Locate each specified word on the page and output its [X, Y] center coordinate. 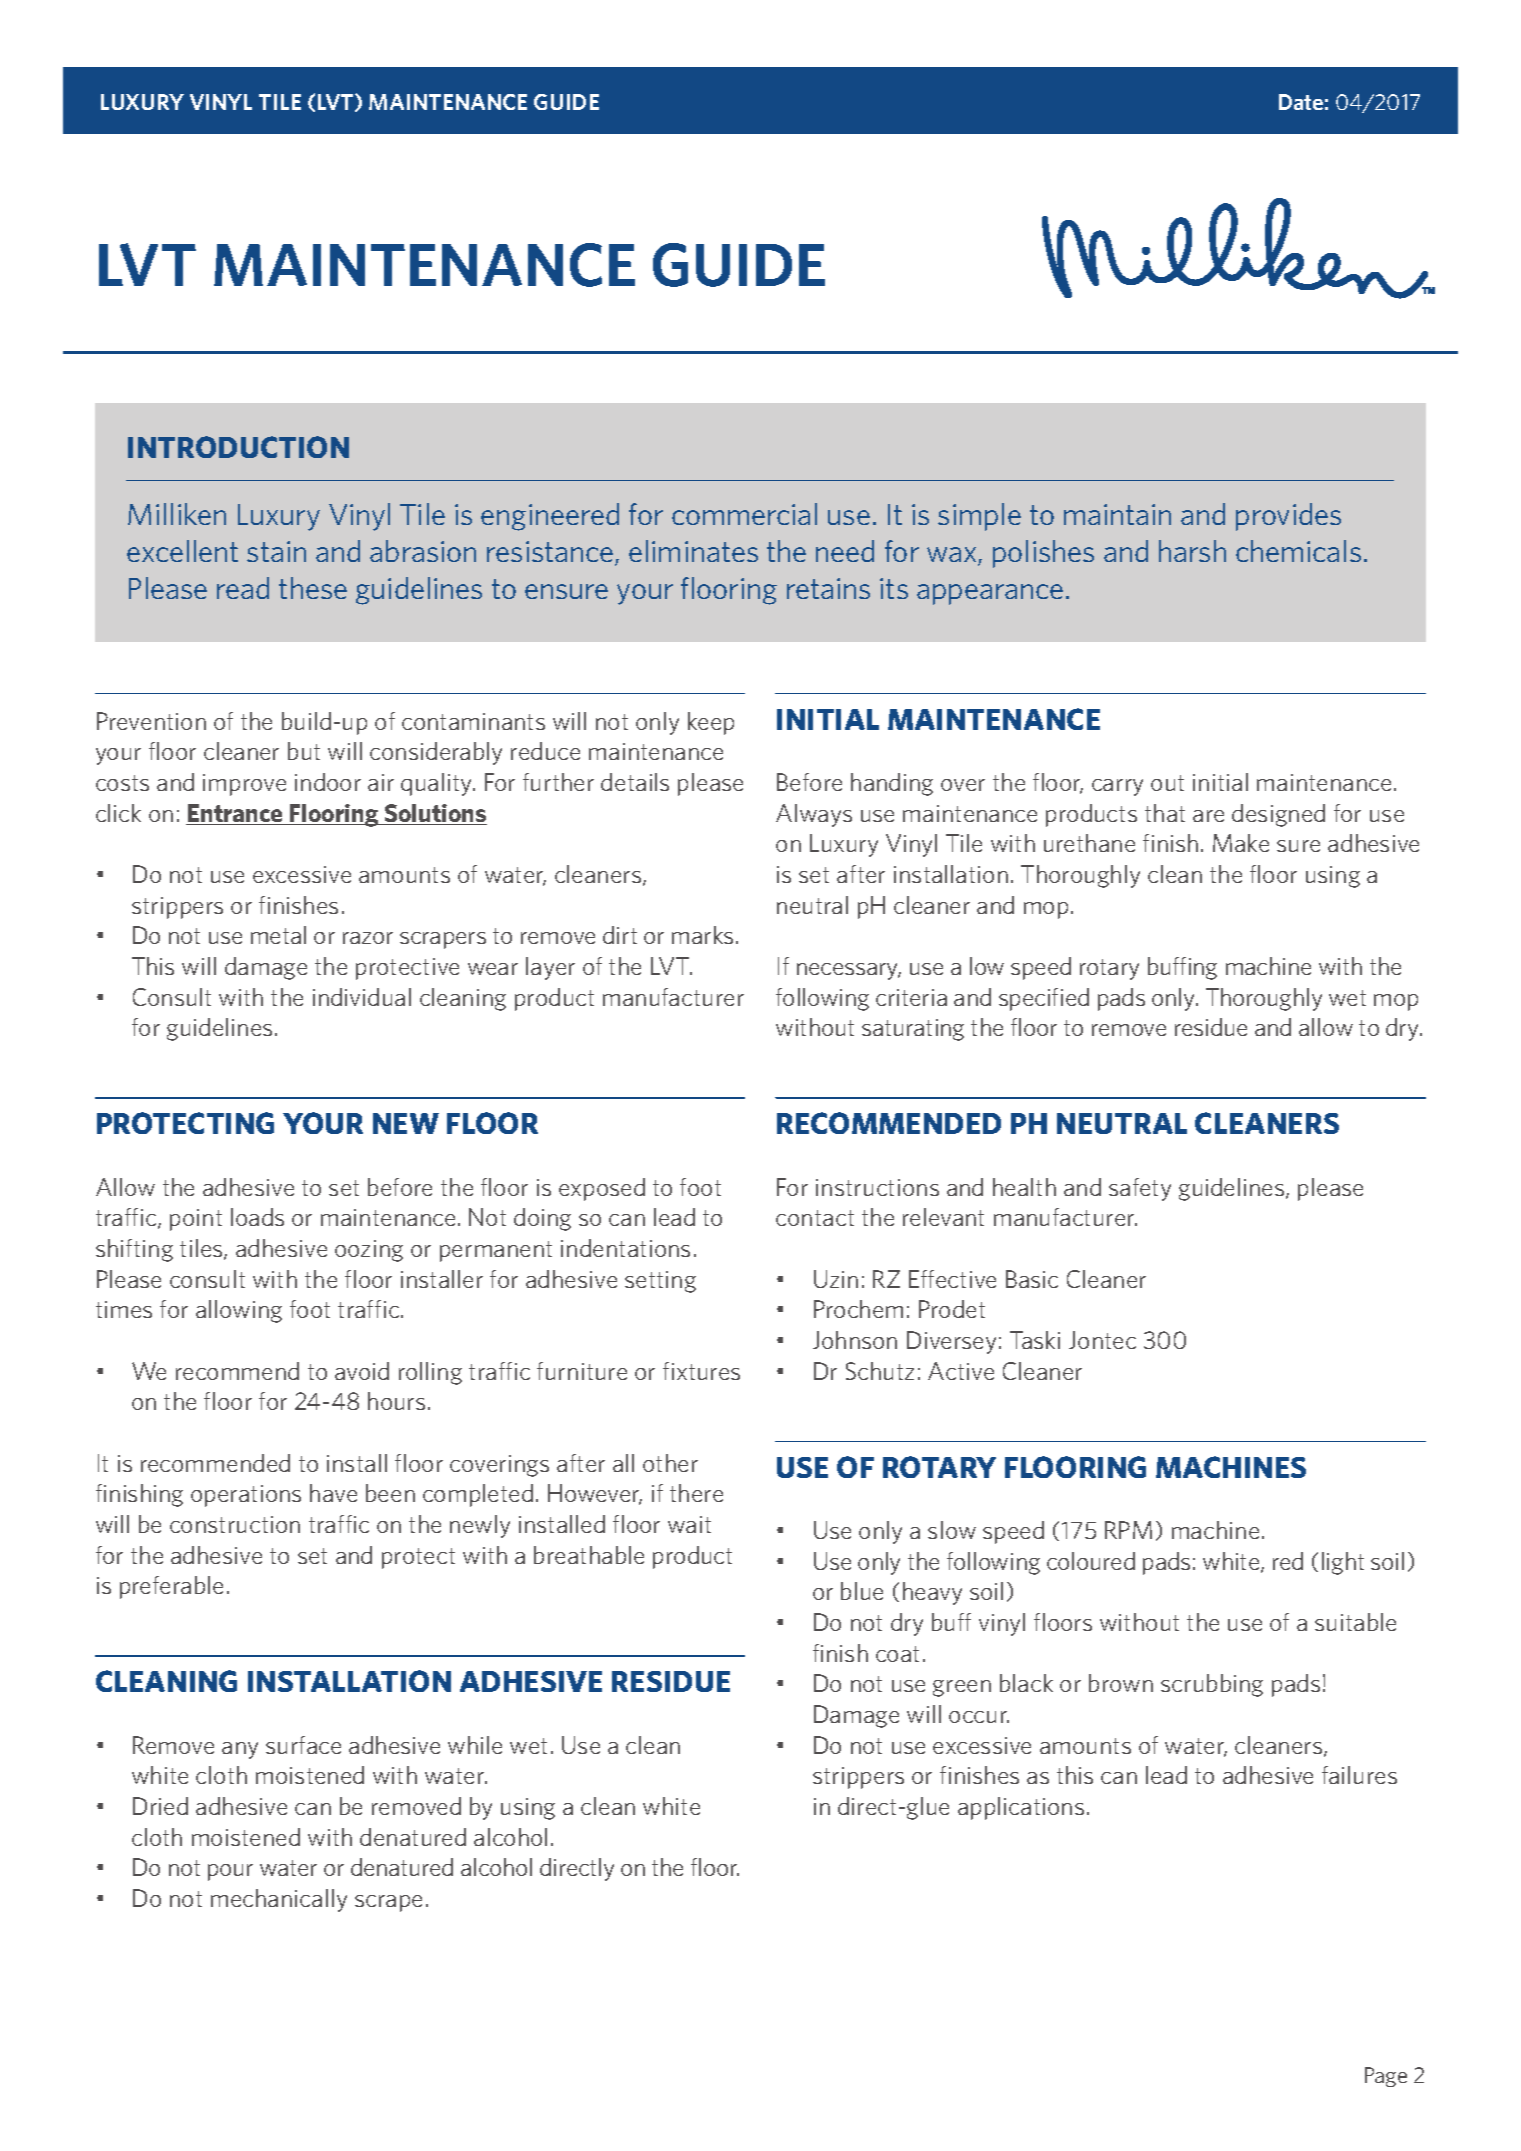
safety [1140, 1189]
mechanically [279, 1900]
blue [862, 1591]
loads [257, 1217]
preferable [171, 1587]
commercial [744, 514]
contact [815, 1218]
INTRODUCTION [238, 447]
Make [1241, 843]
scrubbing [1212, 1685]
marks [702, 935]
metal [278, 935]
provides [1288, 517]
